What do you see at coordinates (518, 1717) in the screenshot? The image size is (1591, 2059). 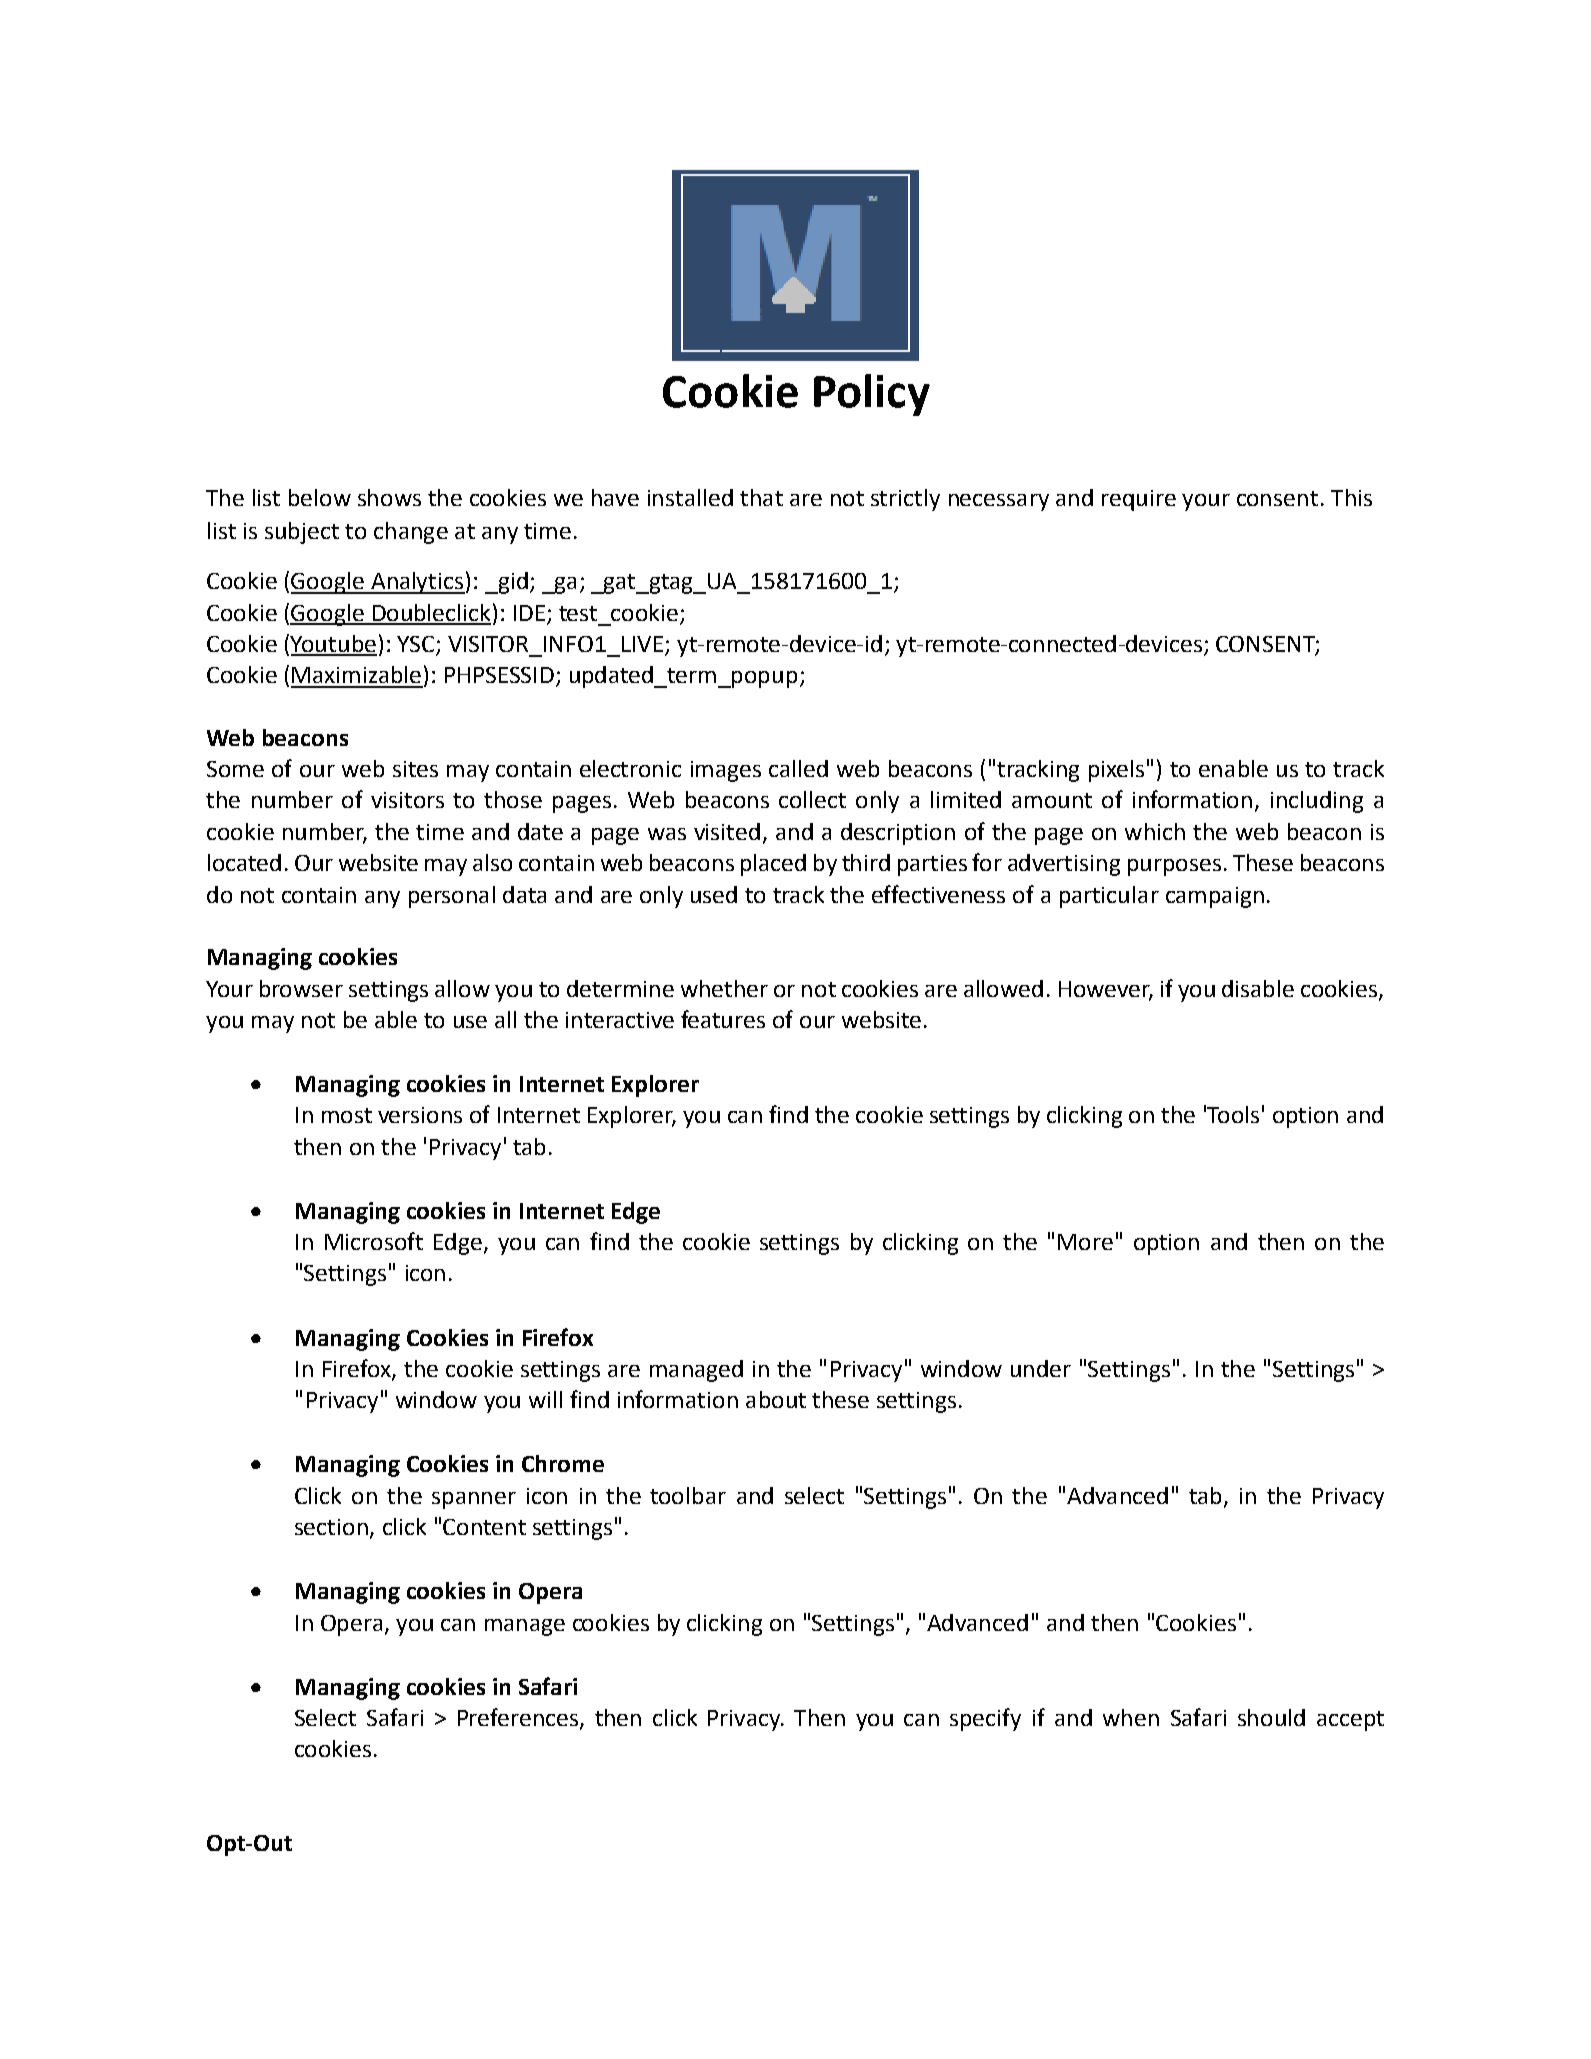 I see `Preferences` at bounding box center [518, 1717].
